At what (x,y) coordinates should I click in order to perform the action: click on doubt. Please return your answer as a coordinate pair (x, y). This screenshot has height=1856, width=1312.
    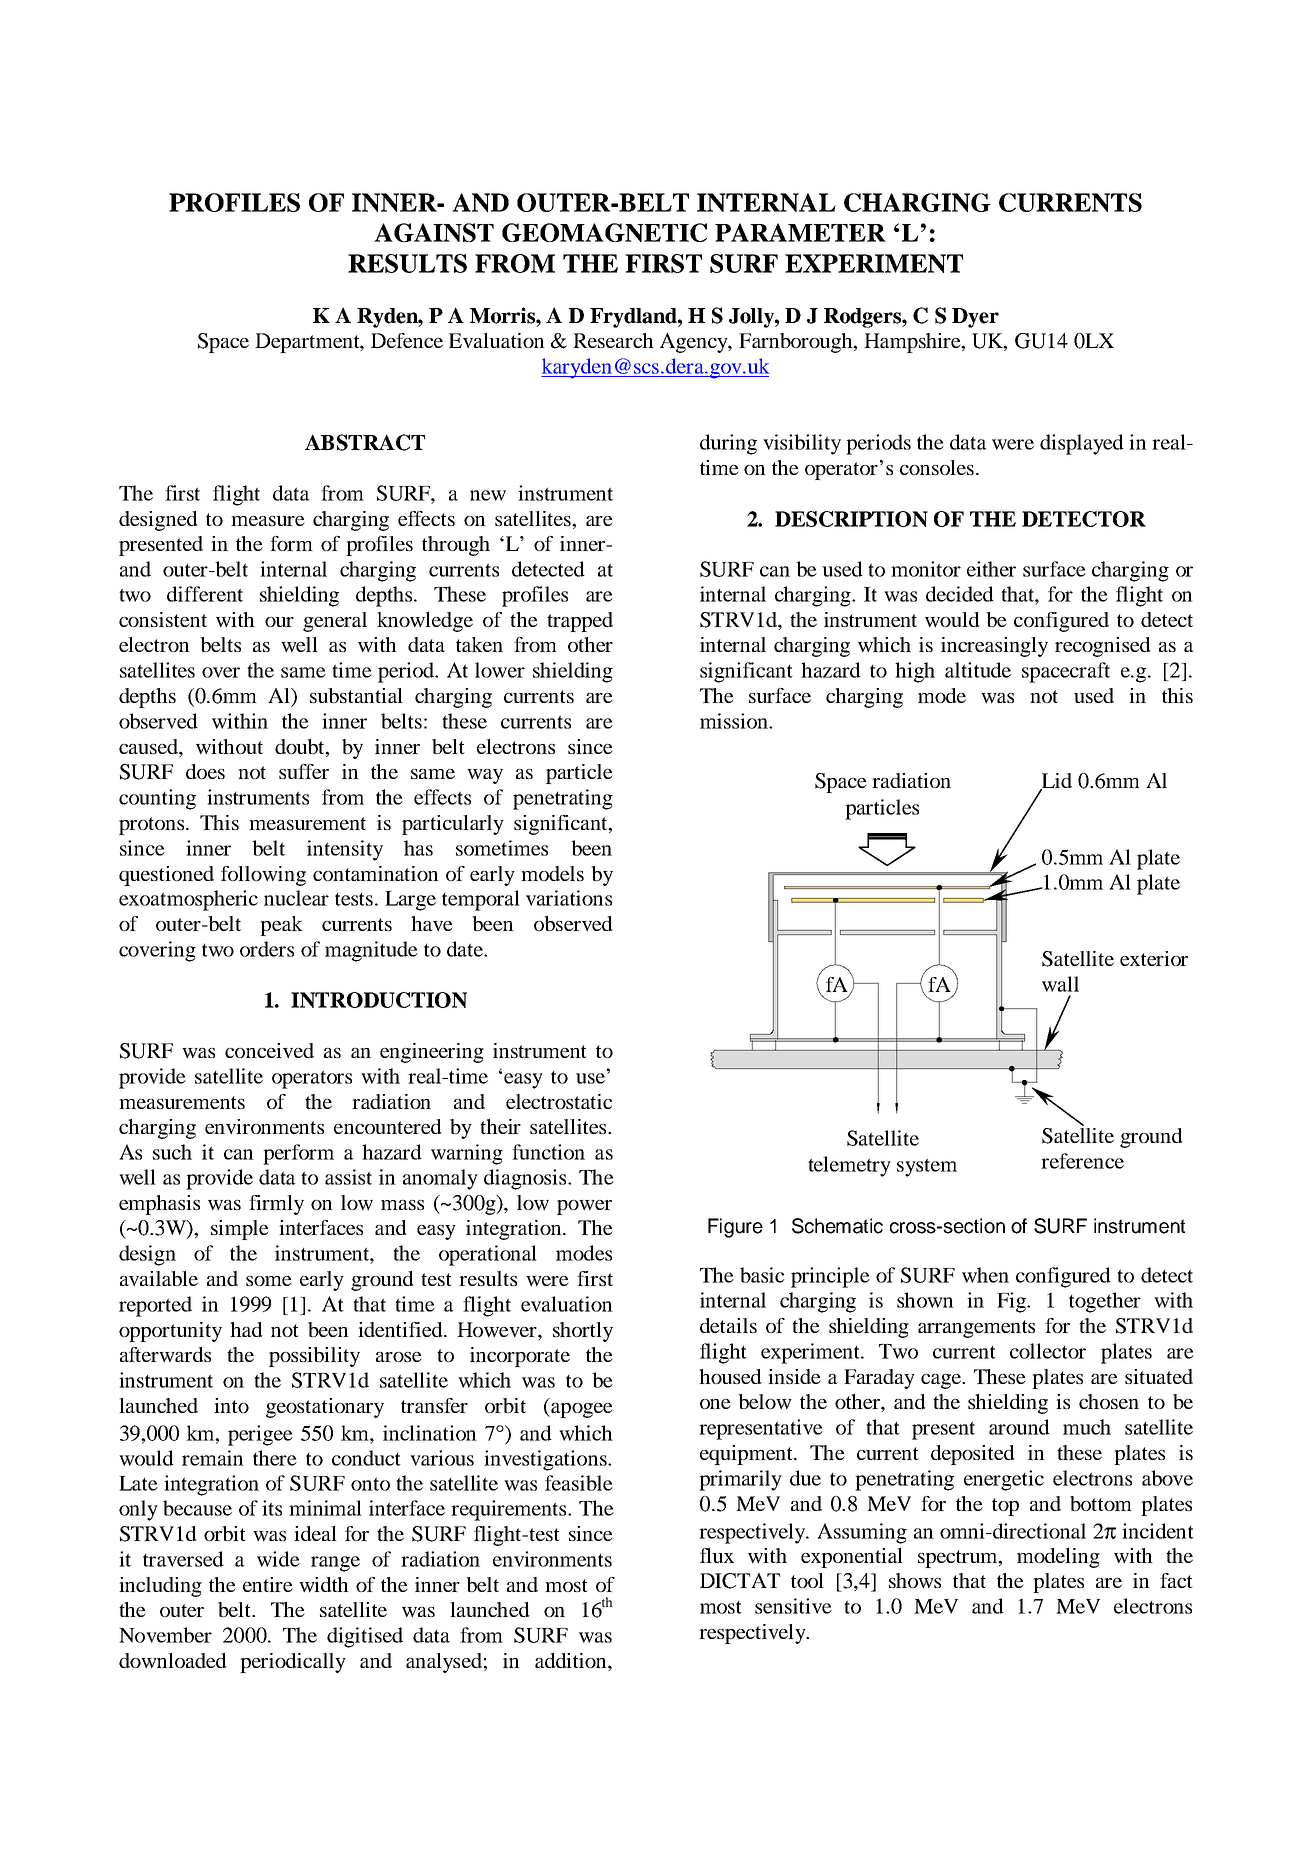
    Looking at the image, I should click on (301, 747).
